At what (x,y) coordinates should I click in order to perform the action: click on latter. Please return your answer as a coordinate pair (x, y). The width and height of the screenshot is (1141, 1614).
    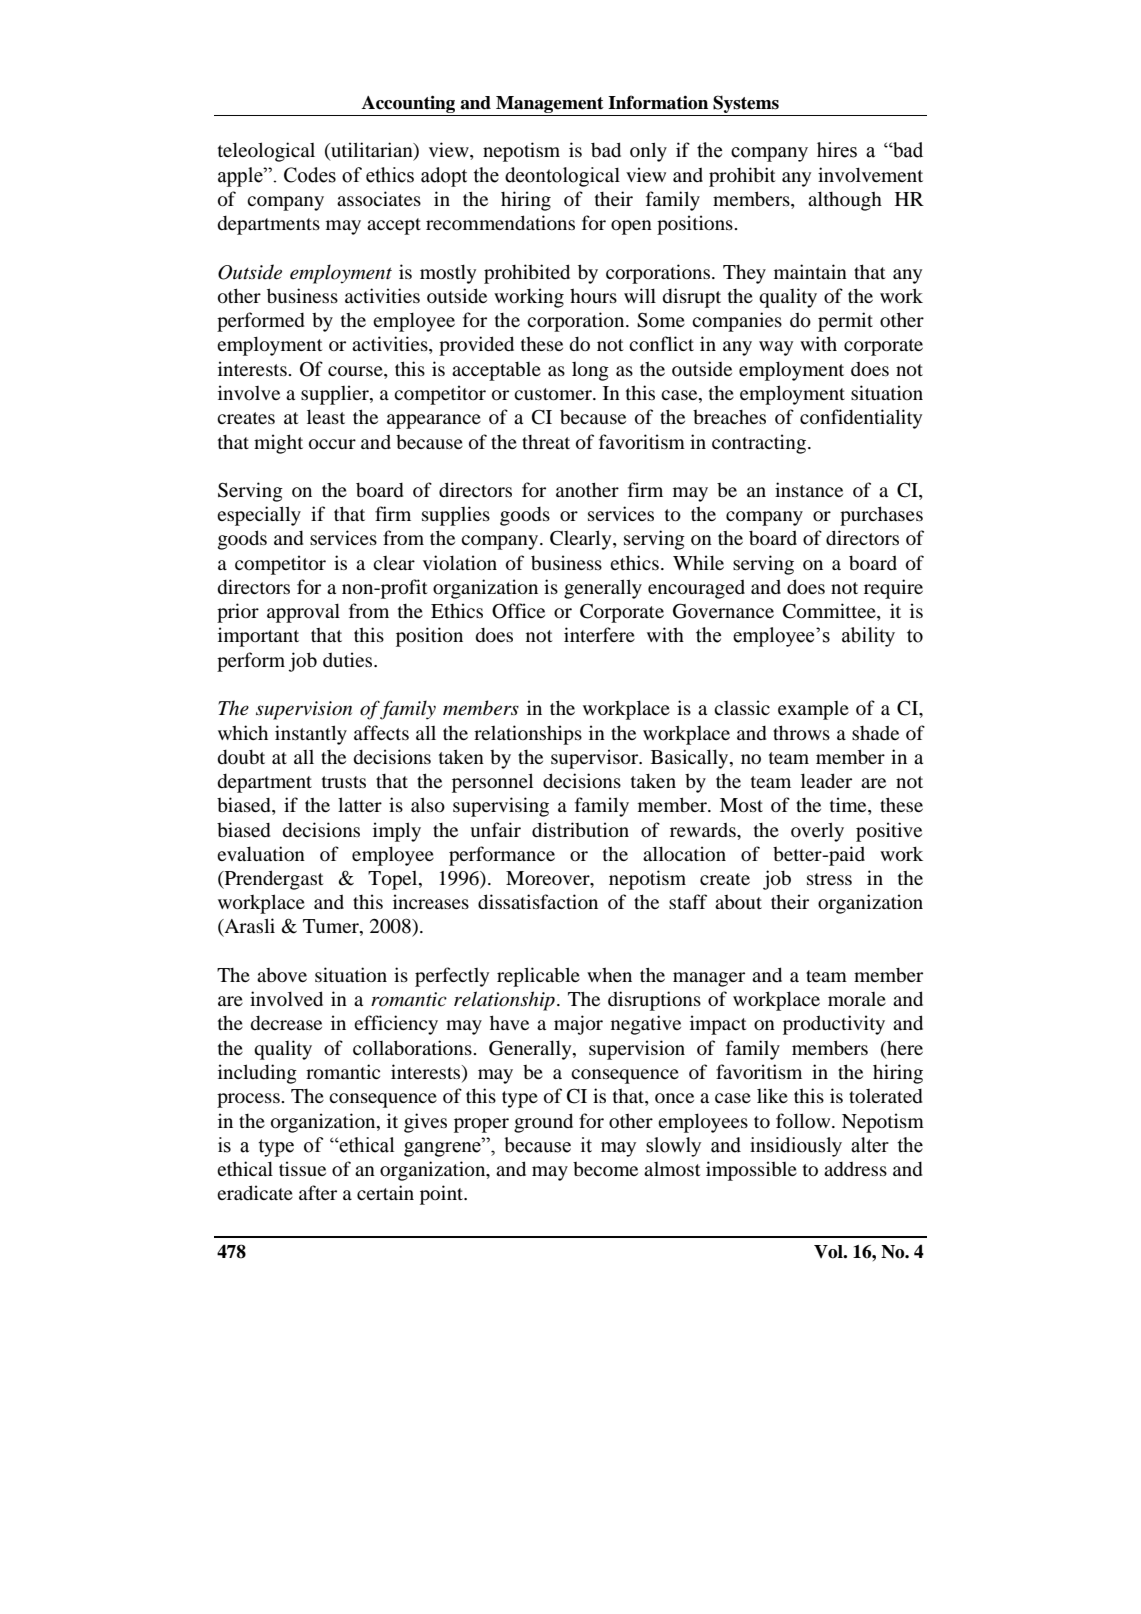
    Looking at the image, I should click on (360, 804).
